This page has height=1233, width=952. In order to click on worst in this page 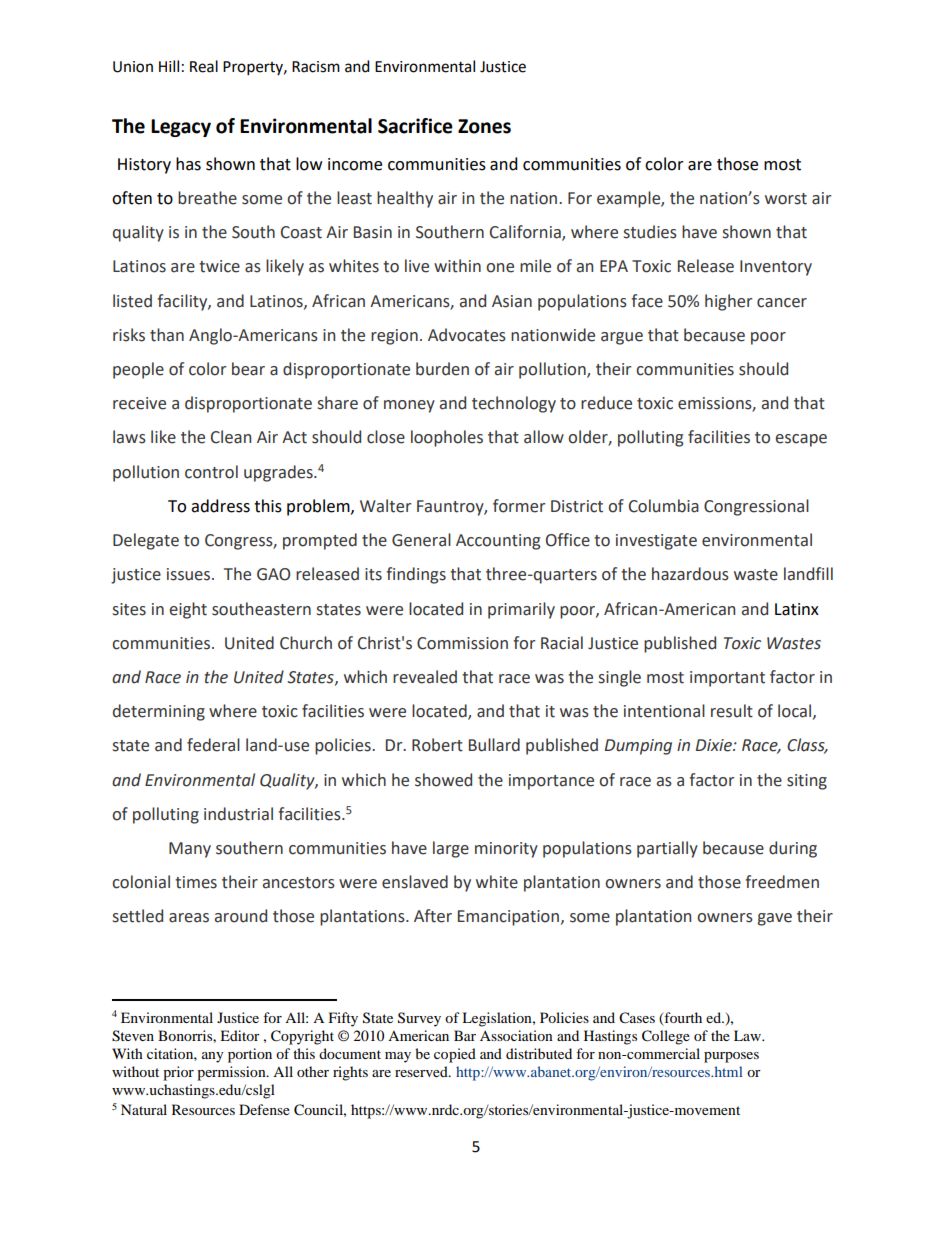, I will do `click(786, 199)`.
